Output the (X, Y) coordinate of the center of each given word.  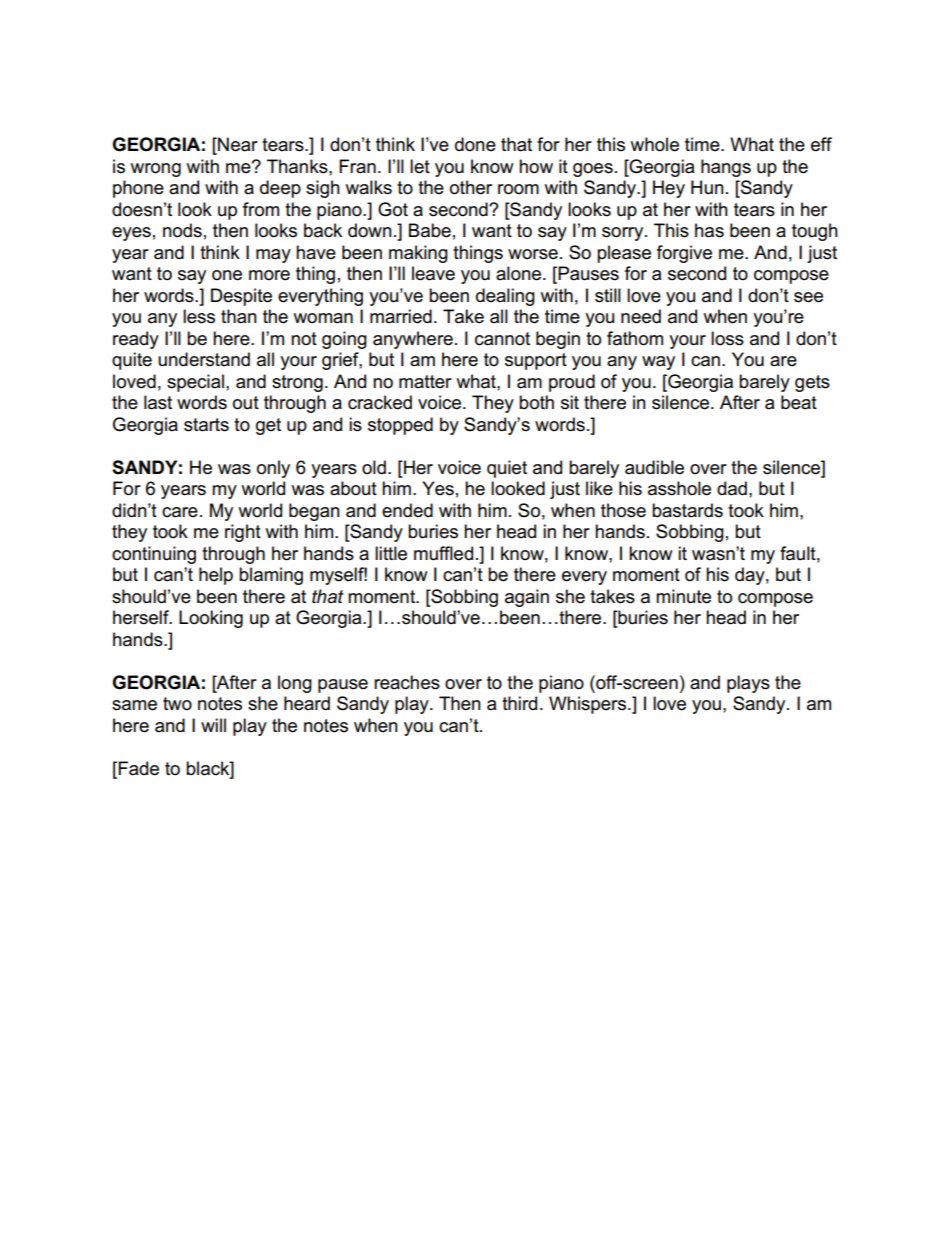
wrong (156, 170)
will (213, 725)
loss (727, 338)
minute (683, 596)
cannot (502, 339)
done (475, 144)
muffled (443, 553)
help (216, 576)
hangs (726, 168)
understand (204, 359)
